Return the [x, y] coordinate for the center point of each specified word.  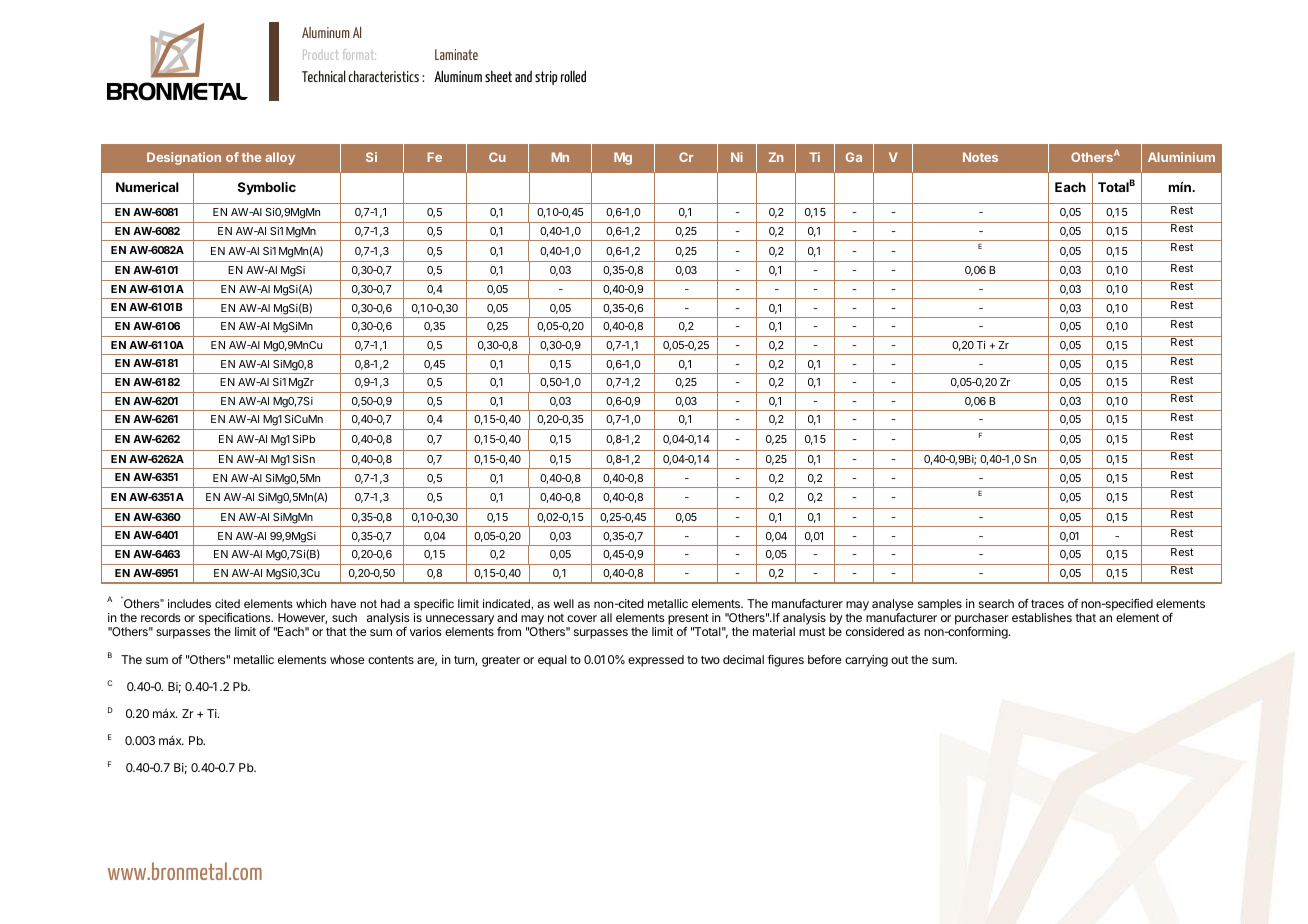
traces [1047, 604]
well [563, 603]
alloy [280, 158]
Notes [980, 157]
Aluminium [1181, 157]
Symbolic [267, 188]
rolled [573, 76]
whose [347, 659]
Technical [323, 76]
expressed [656, 661]
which [311, 603]
